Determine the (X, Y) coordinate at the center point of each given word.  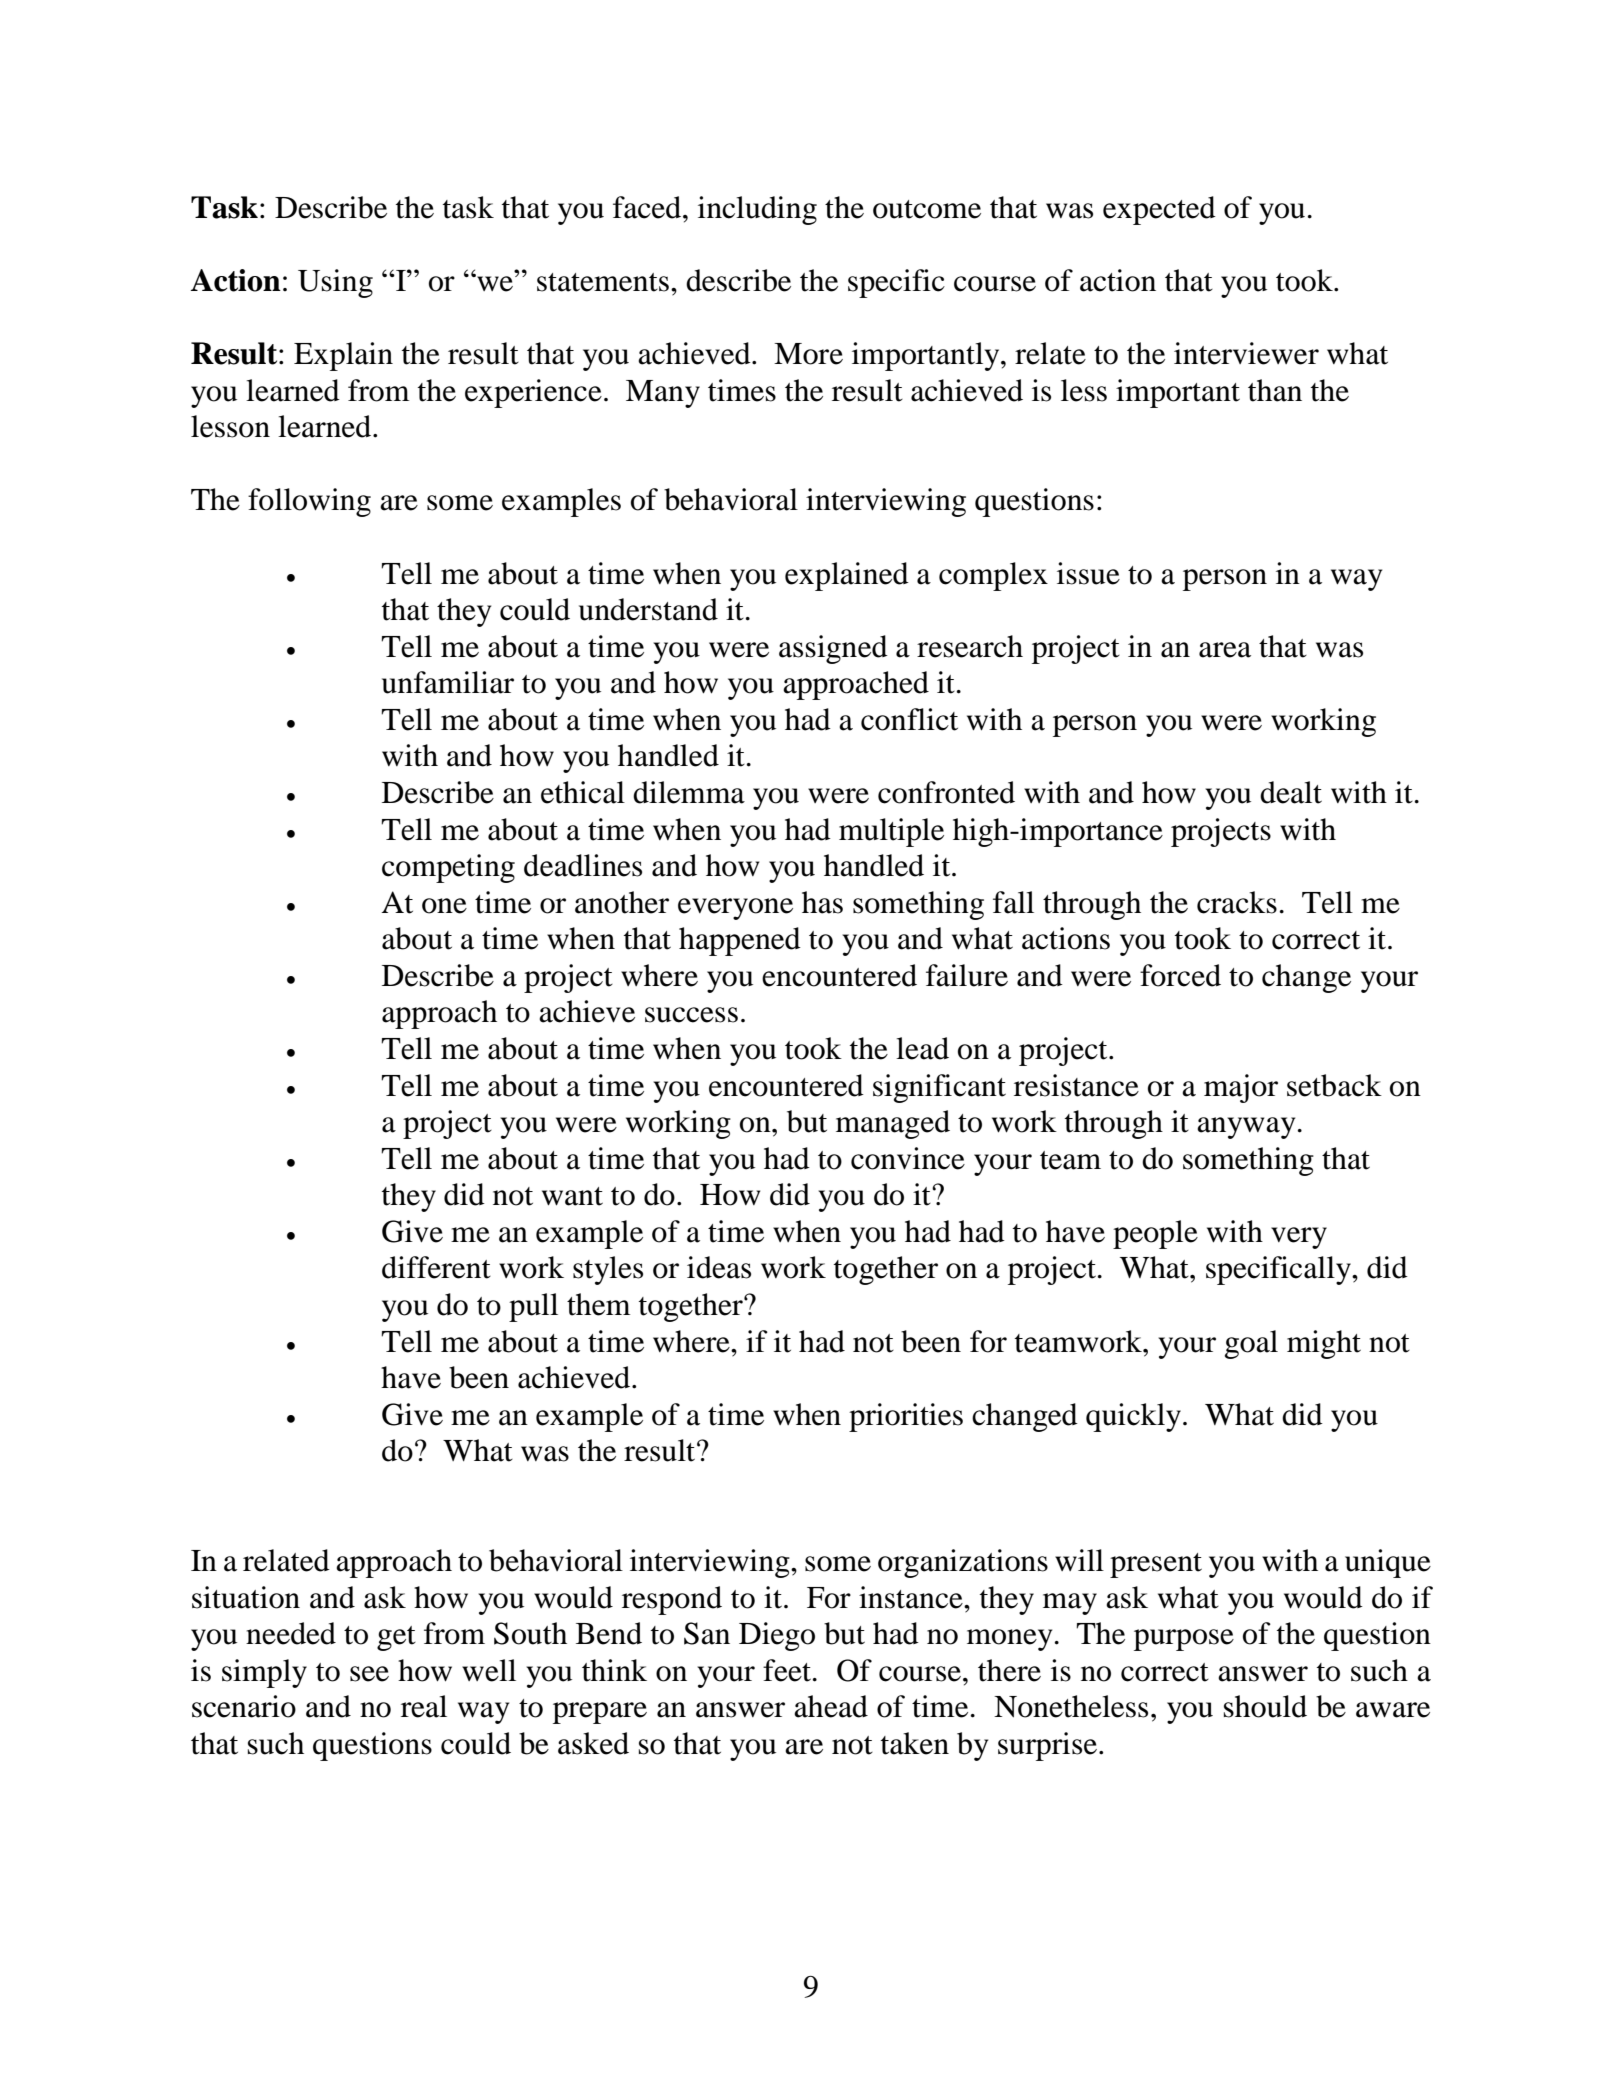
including (757, 210)
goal (1251, 1344)
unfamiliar (448, 682)
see (369, 1674)
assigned (833, 649)
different (436, 1267)
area (1225, 650)
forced (1180, 975)
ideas (719, 1267)
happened (740, 941)
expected (1159, 210)
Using (335, 283)
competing (448, 868)
